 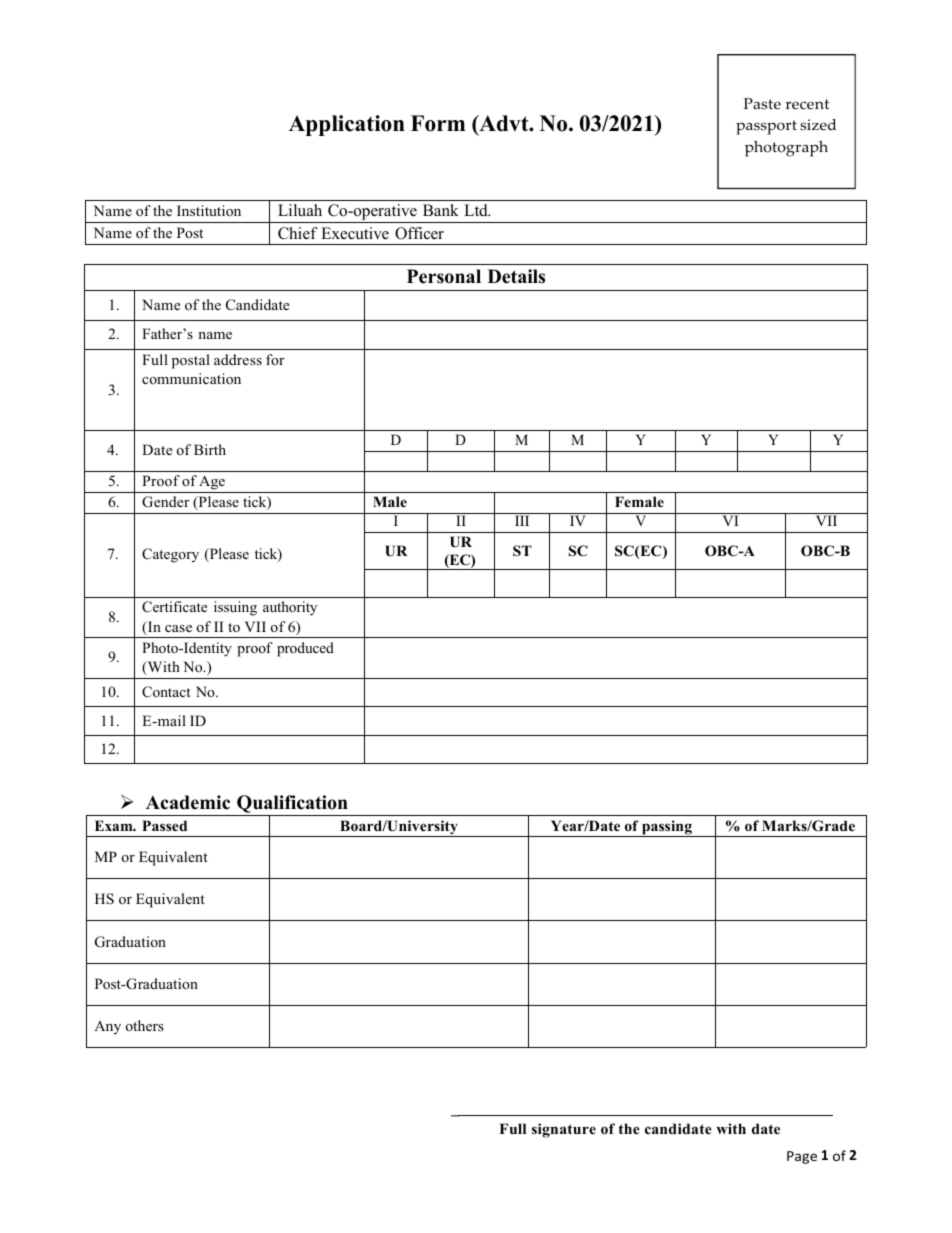 What do you see at coordinates (516, 276) in the image?
I see `Details` at bounding box center [516, 276].
